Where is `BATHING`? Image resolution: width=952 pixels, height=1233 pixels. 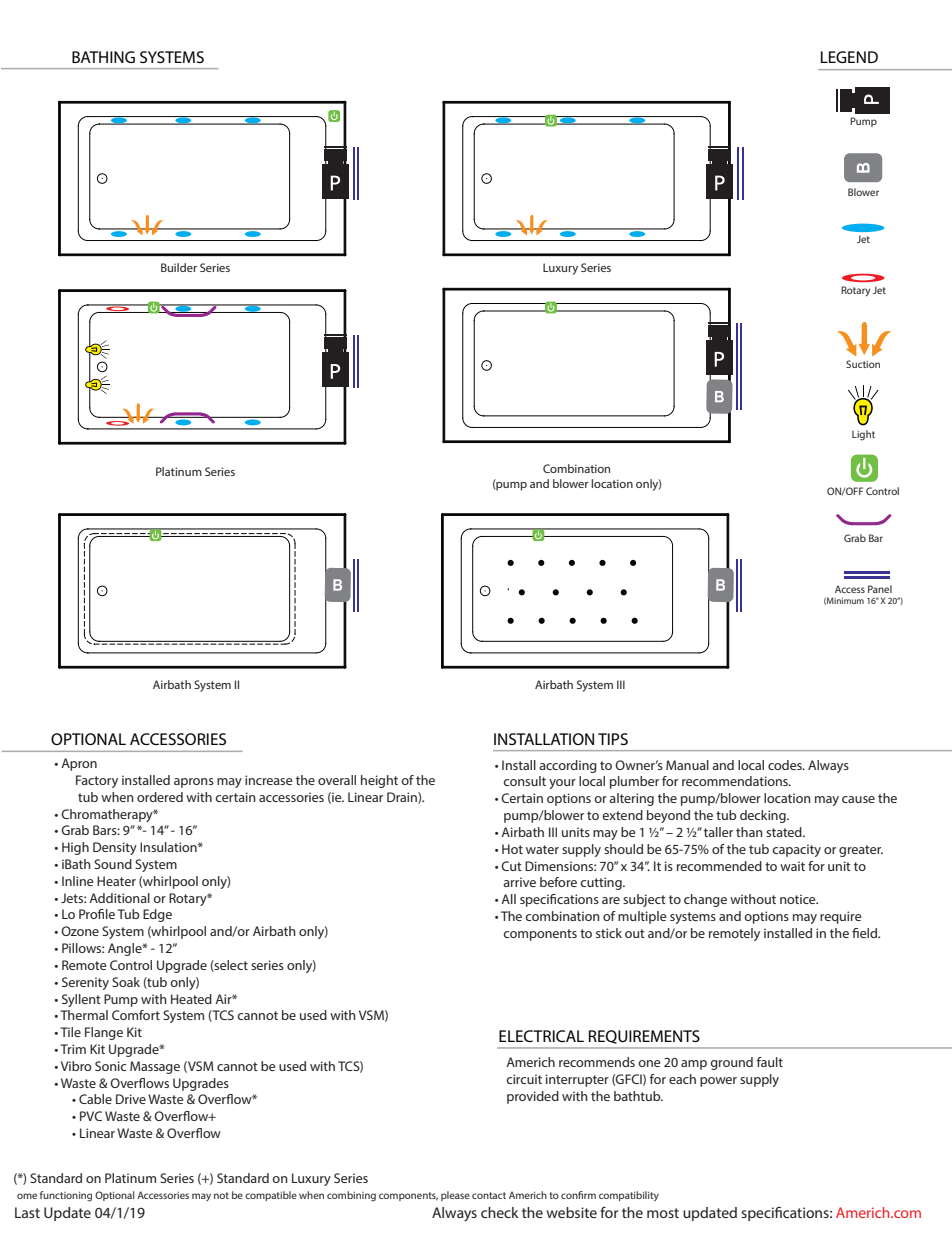
BATHING is located at coordinates (103, 57).
